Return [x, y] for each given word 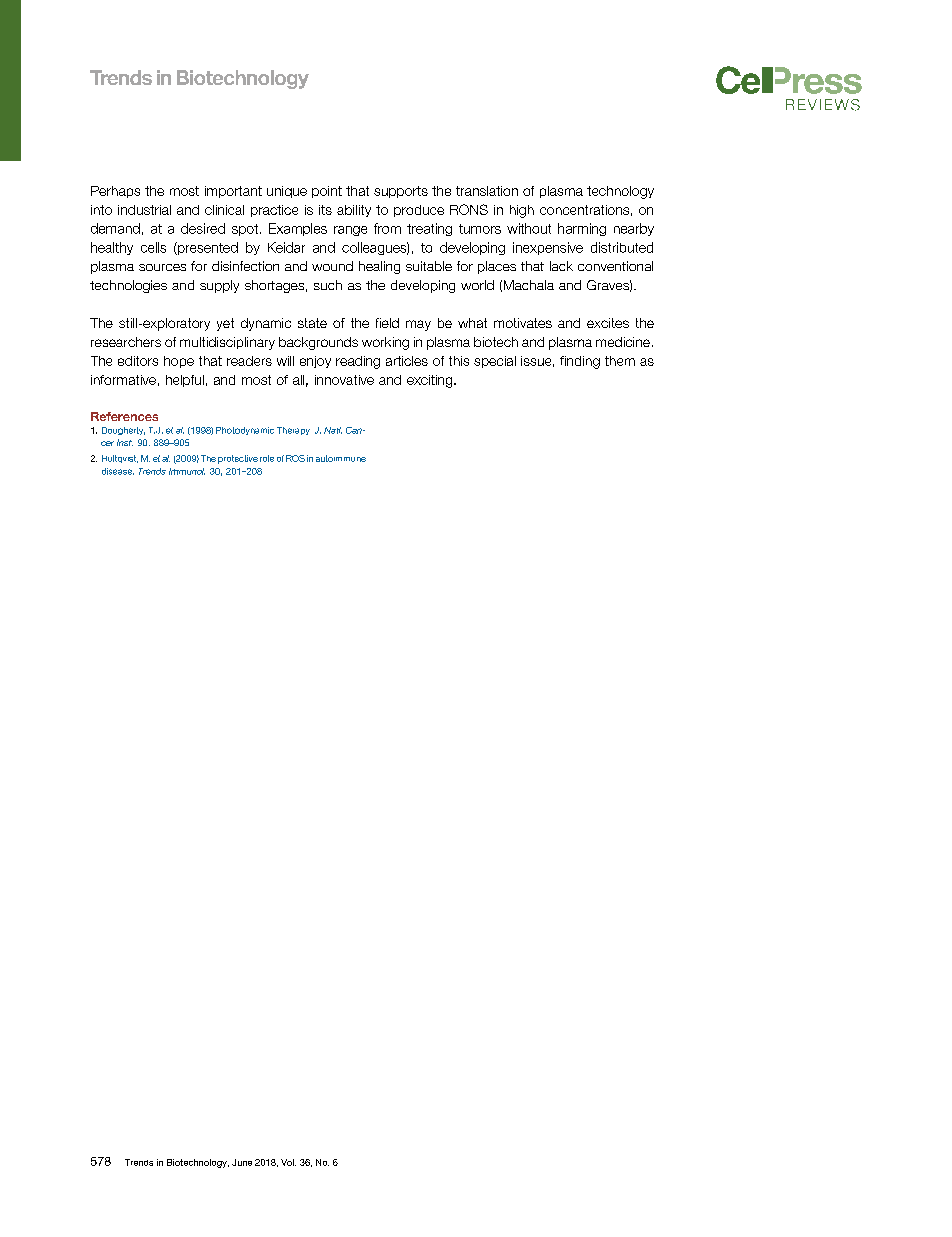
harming [582, 229]
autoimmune [341, 458]
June [242, 1162]
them [620, 361]
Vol [288, 1162]
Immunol [187, 471]
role [267, 458]
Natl [333, 430]
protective [238, 459]
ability [354, 211]
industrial [144, 210]
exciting [431, 381]
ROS [295, 458]
